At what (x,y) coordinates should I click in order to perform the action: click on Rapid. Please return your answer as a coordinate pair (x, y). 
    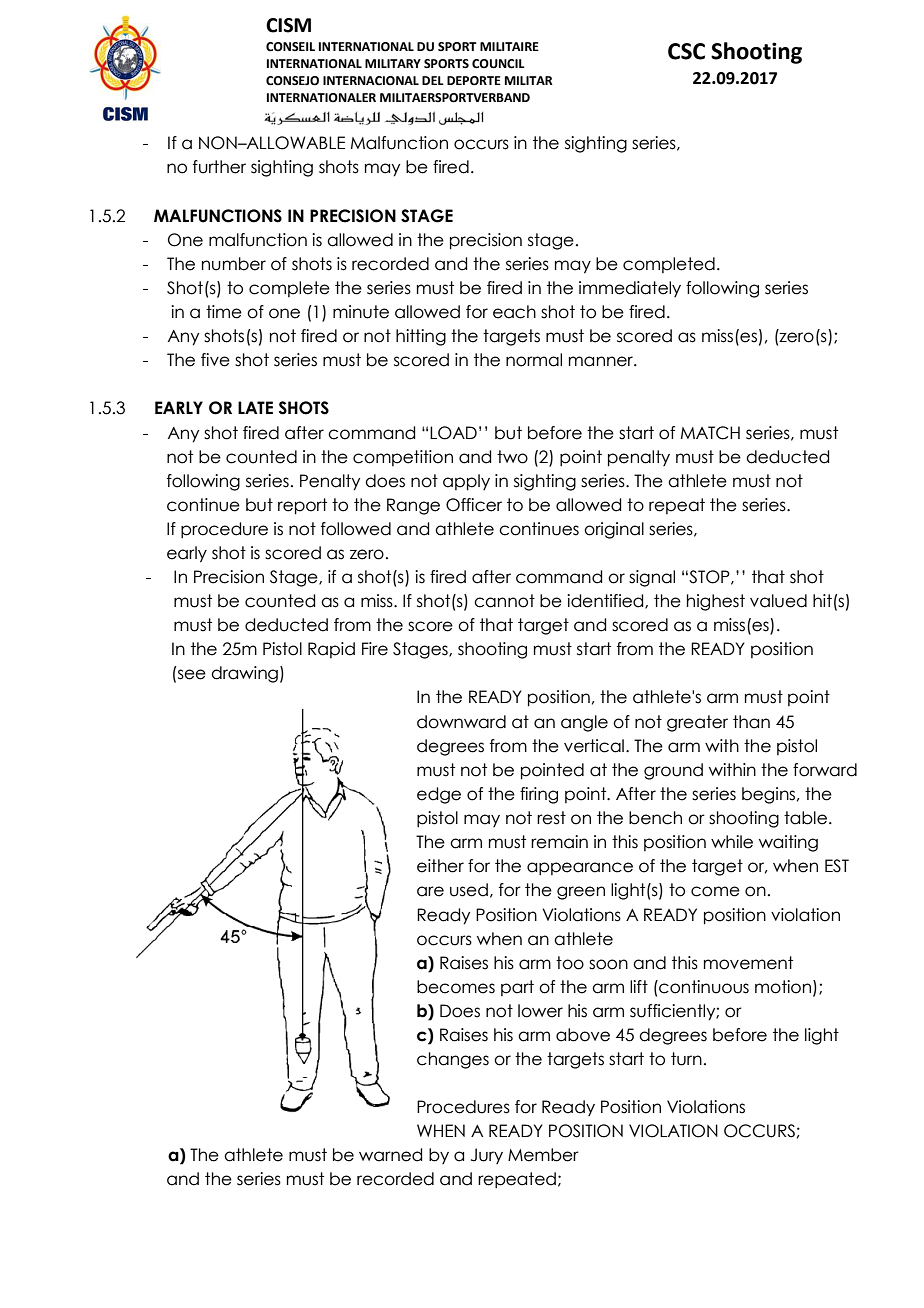
    Looking at the image, I should click on (331, 650).
